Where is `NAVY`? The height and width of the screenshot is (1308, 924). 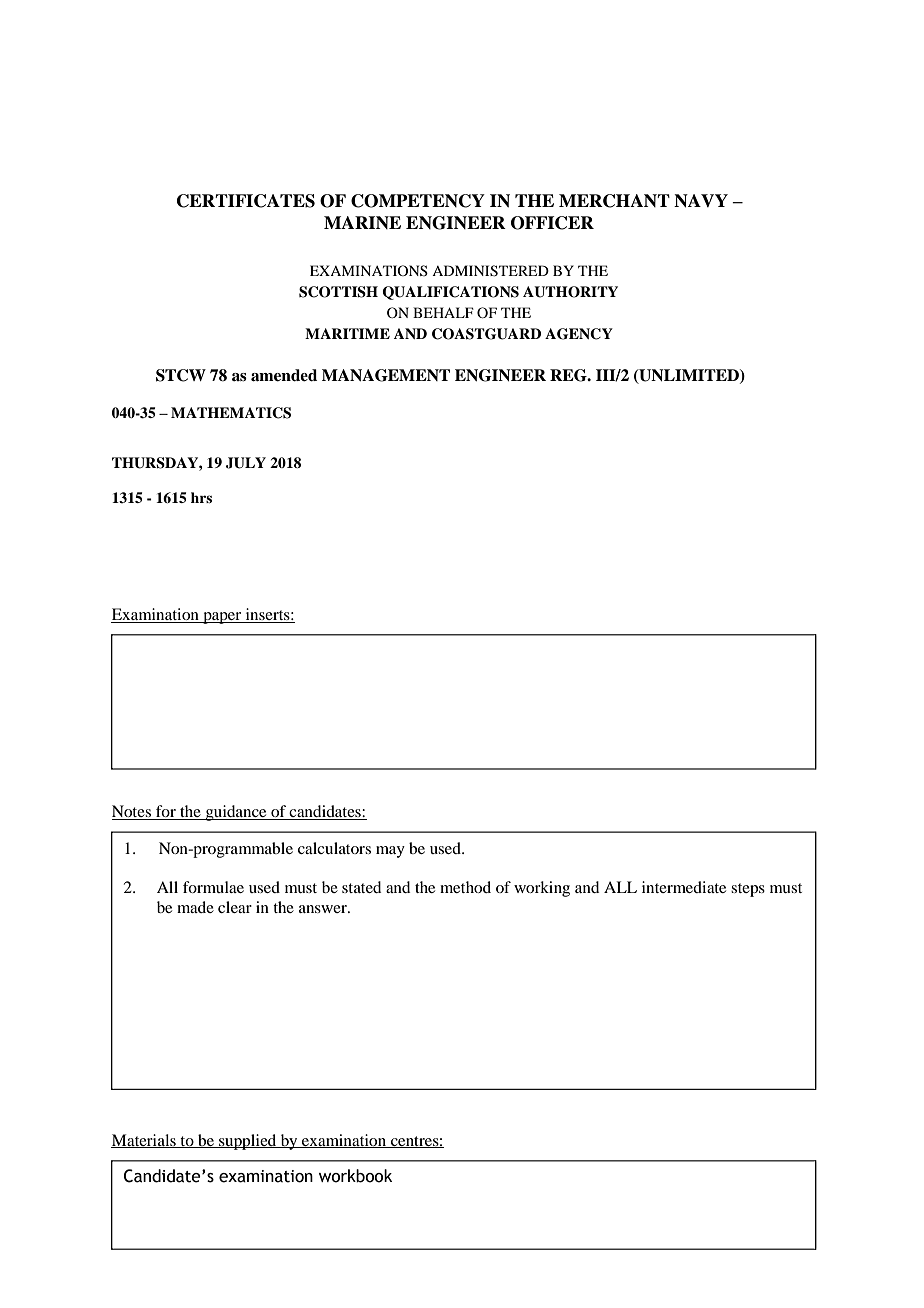
NAVY is located at coordinates (701, 201).
